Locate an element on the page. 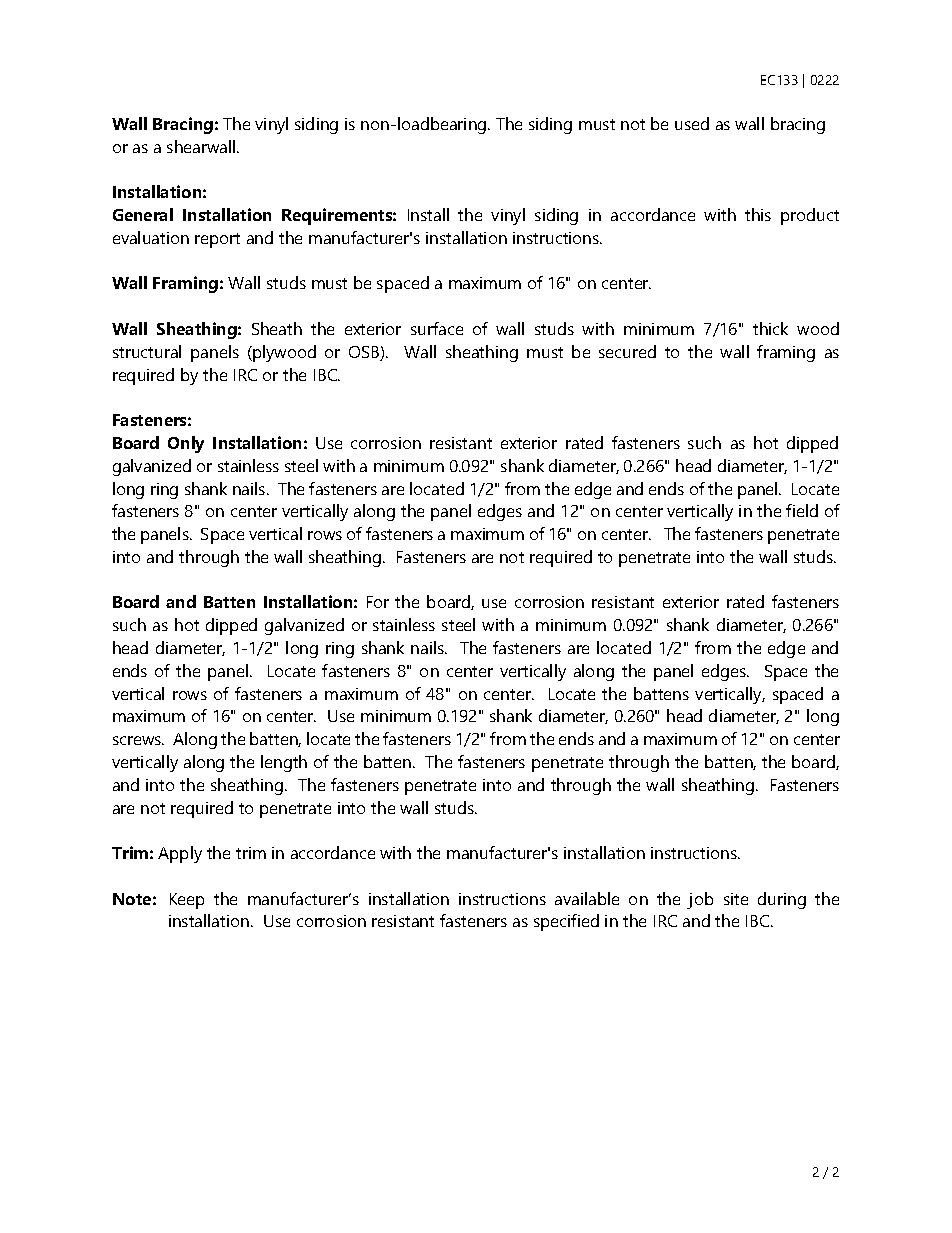  this is located at coordinates (758, 214).
